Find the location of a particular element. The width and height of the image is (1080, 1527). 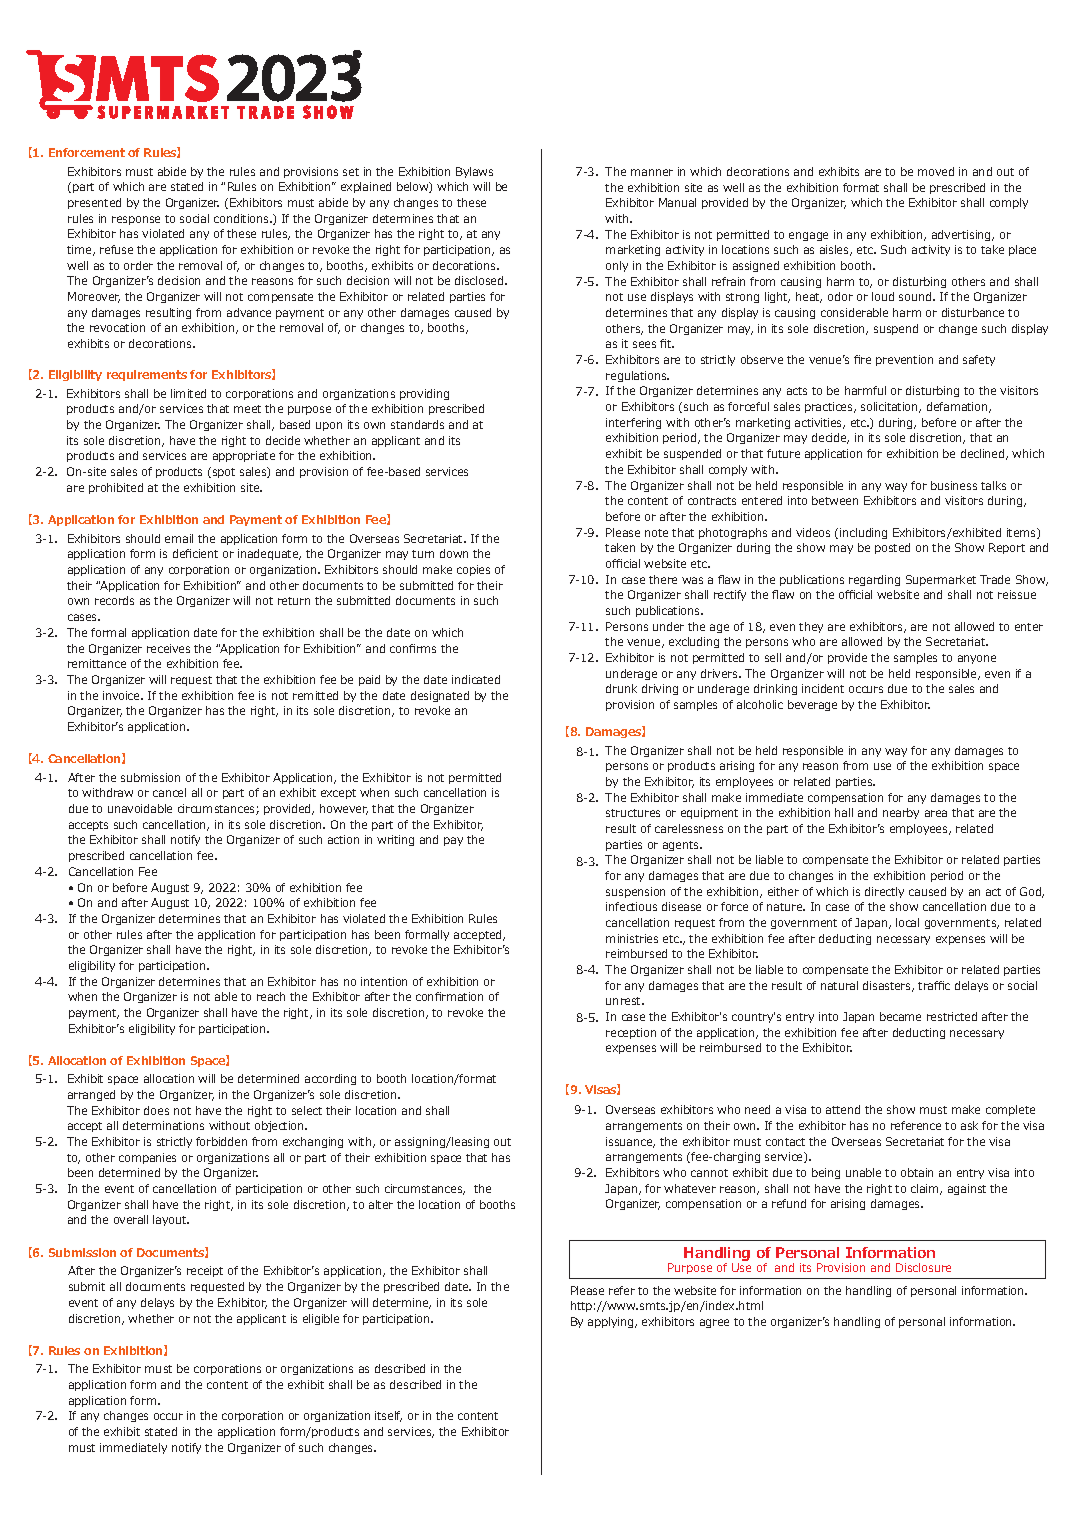

applying is located at coordinates (612, 1322).
